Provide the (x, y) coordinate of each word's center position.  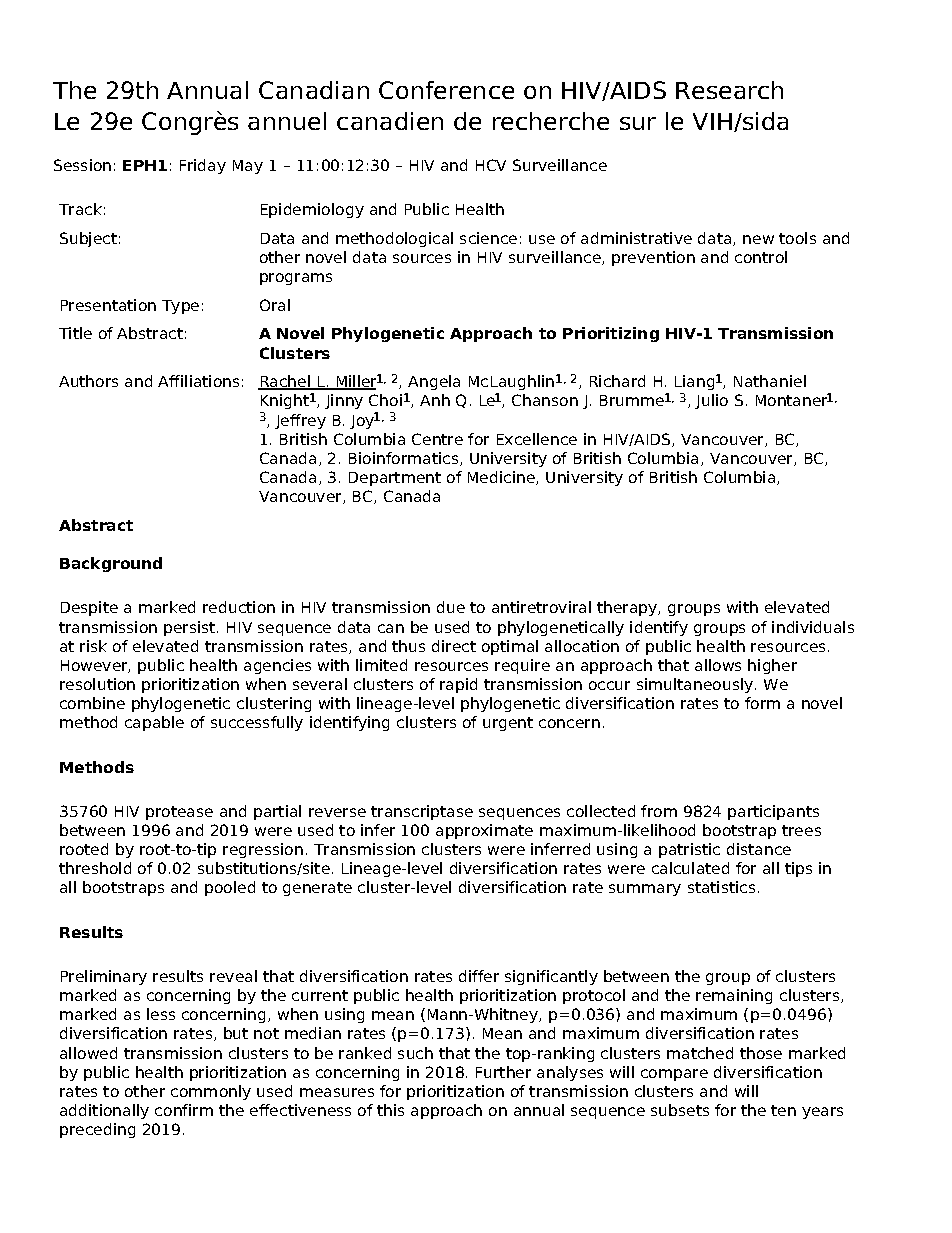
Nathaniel (770, 381)
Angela (434, 382)
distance (759, 849)
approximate (484, 831)
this (390, 1110)
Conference (446, 90)
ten (783, 1110)
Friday (203, 166)
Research (729, 90)
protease (179, 813)
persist (191, 628)
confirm (184, 1110)
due (451, 607)
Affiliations (198, 381)
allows (718, 665)
